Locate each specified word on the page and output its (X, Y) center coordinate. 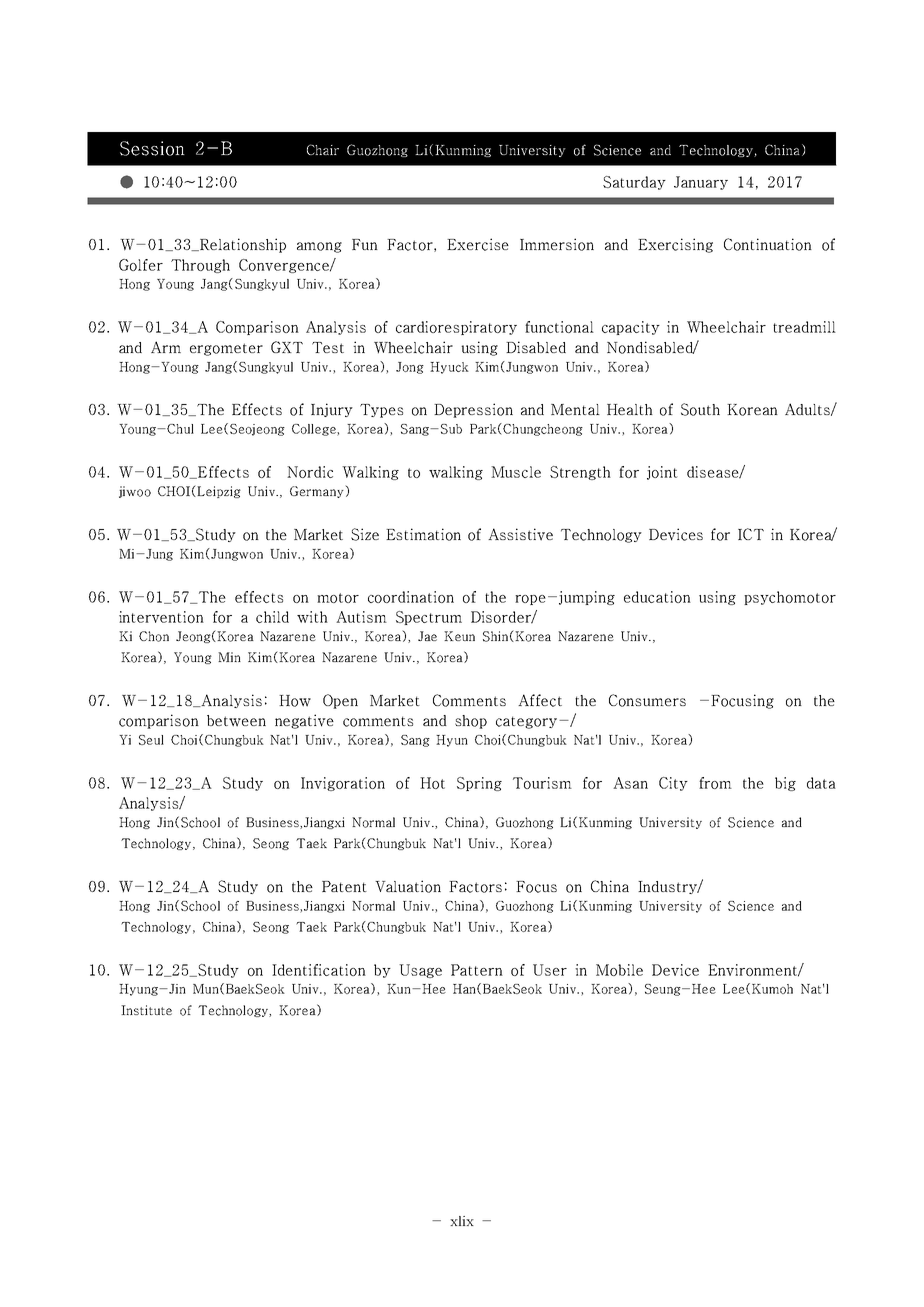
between (236, 721)
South (700, 409)
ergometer (226, 349)
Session (152, 148)
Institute (146, 1010)
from (715, 783)
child (272, 617)
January (701, 183)
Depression (473, 410)
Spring (479, 784)
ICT (751, 534)
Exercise (478, 244)
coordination (411, 597)
